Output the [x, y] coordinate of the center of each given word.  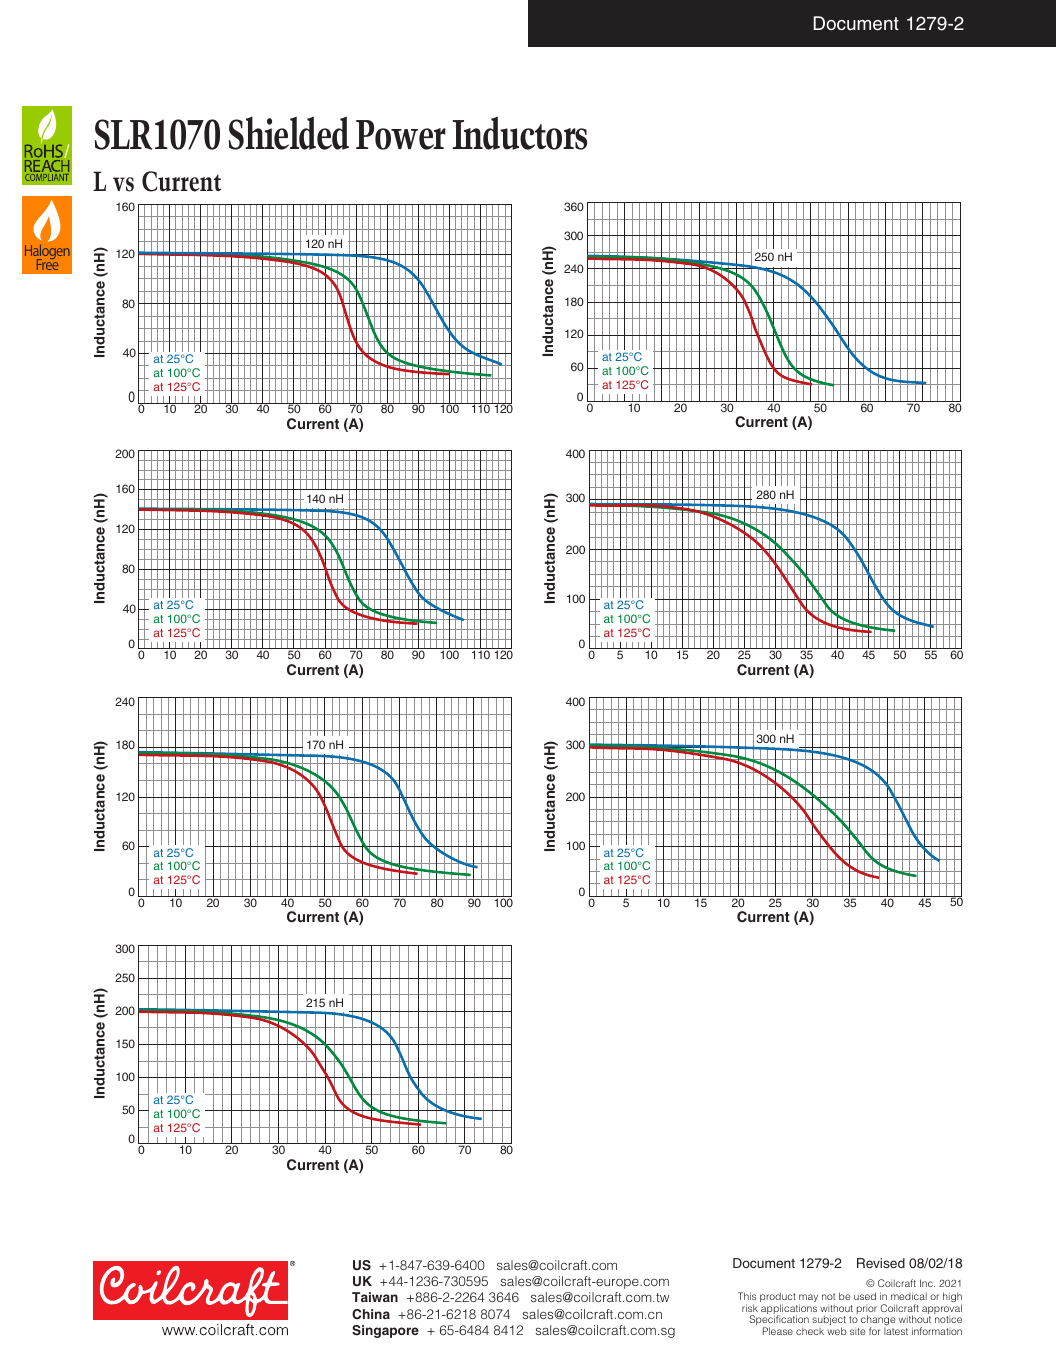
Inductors [519, 133]
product [778, 1298]
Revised [881, 1263]
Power [401, 135]
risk [750, 1308]
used [865, 1296]
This [747, 1296]
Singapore [385, 1331]
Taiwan [375, 1297]
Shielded [289, 133]
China [371, 1314]
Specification [779, 1321]
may [808, 1299]
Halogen [47, 253]
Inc [927, 1283]
